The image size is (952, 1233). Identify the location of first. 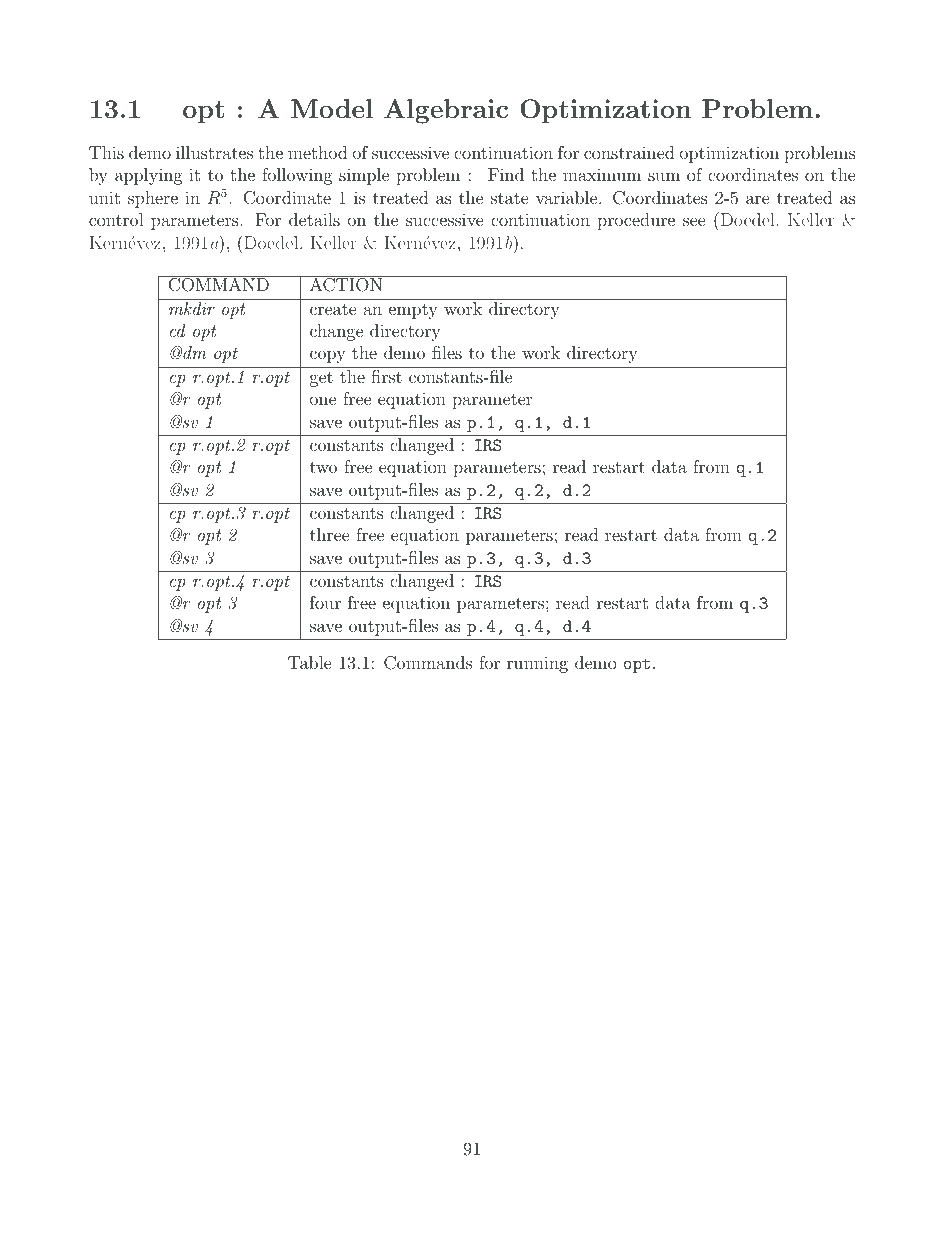
(386, 376).
